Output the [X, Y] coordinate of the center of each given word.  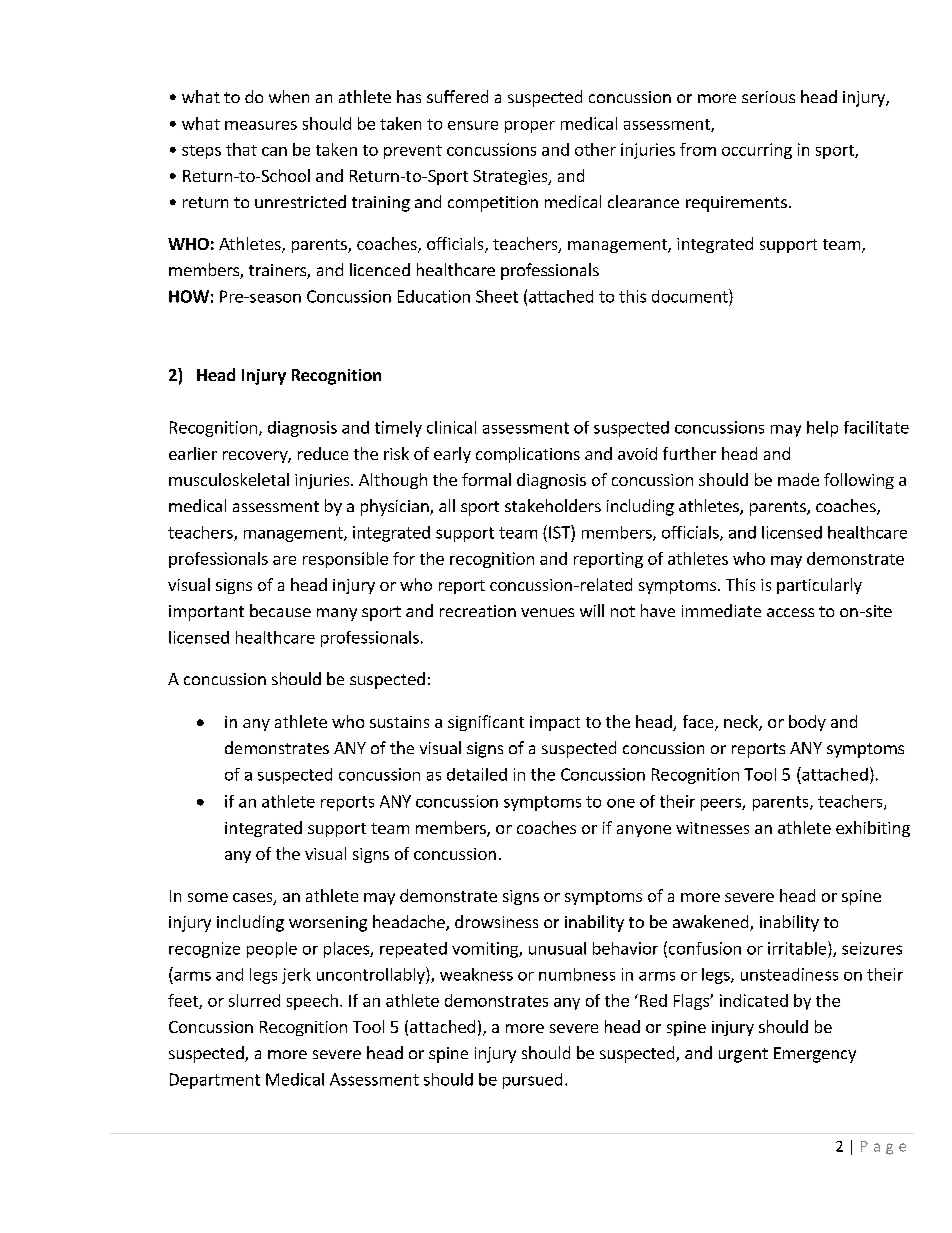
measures [261, 125]
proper [530, 127]
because [280, 610]
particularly [819, 586]
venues [547, 612]
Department [215, 1081]
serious [768, 97]
